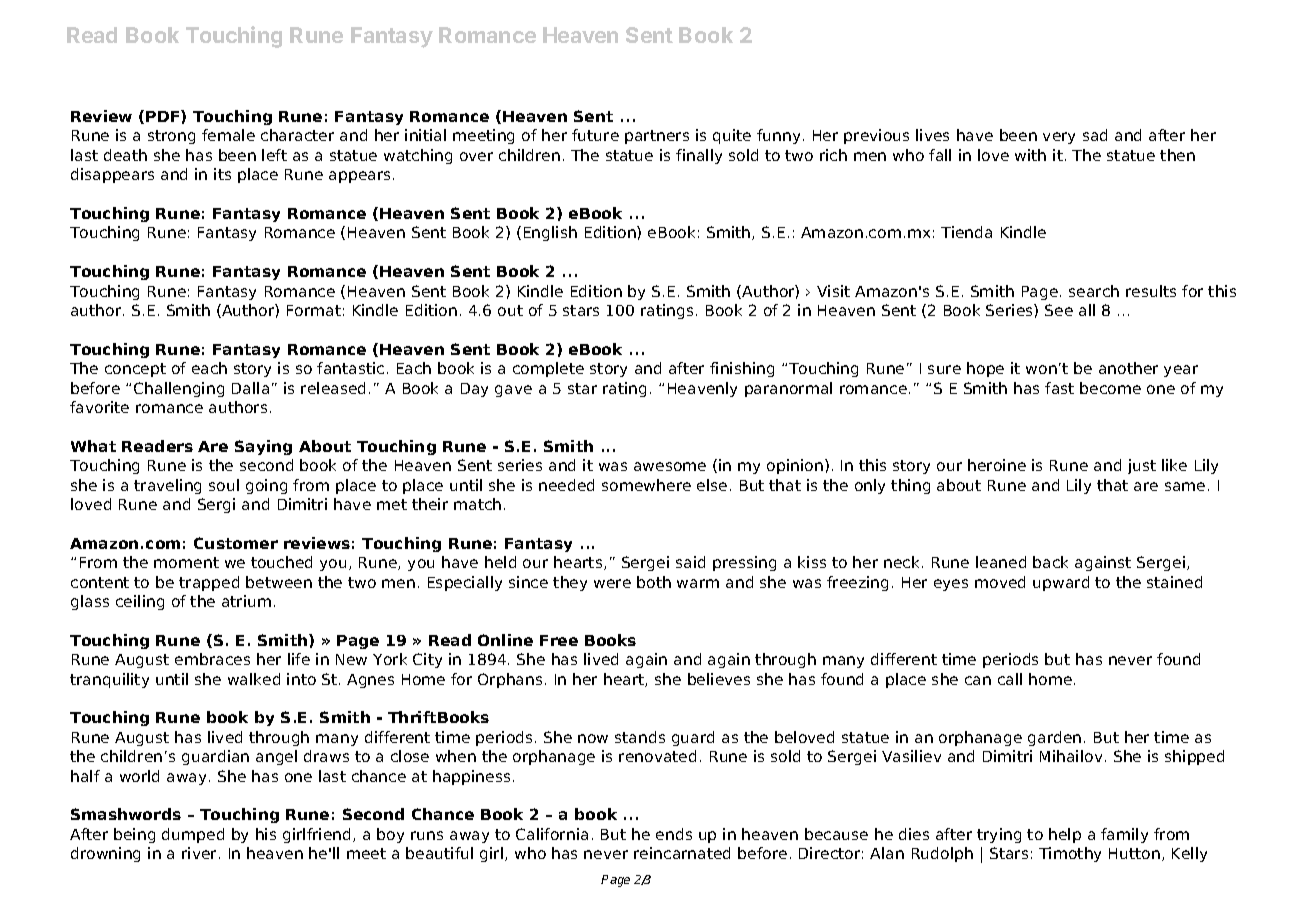 The height and width of the page is (924, 1308). What do you see at coordinates (193, 835) in the page?
I see `dumped` at bounding box center [193, 835].
